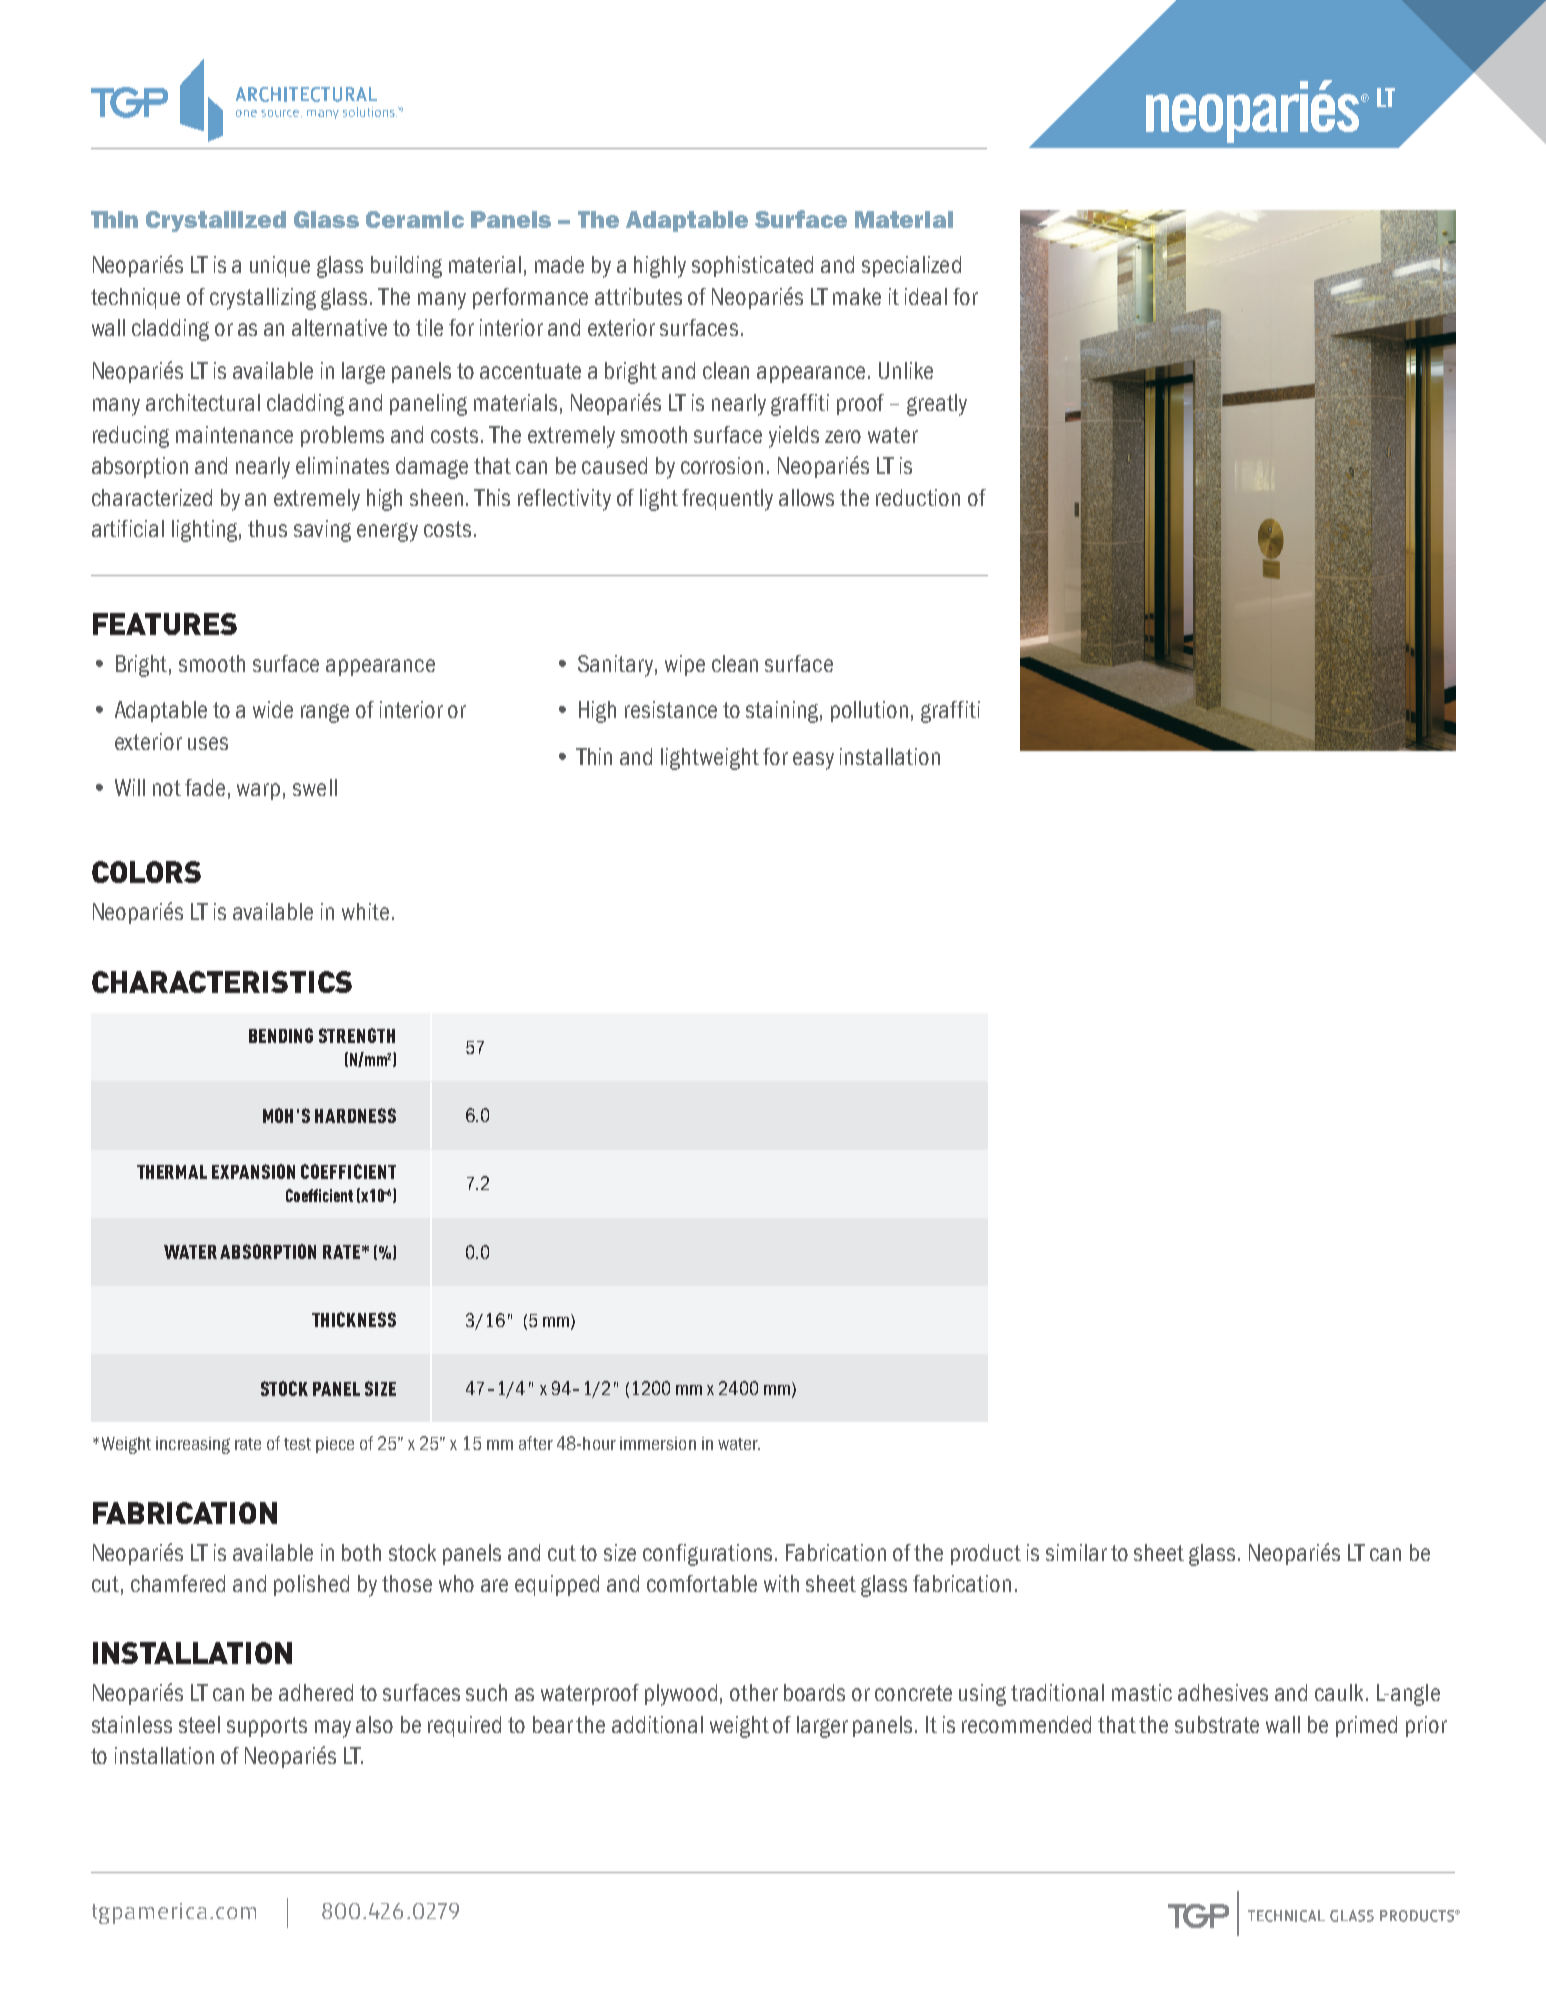 The width and height of the screenshot is (1546, 2001). I want to click on sophisticated, so click(752, 266).
